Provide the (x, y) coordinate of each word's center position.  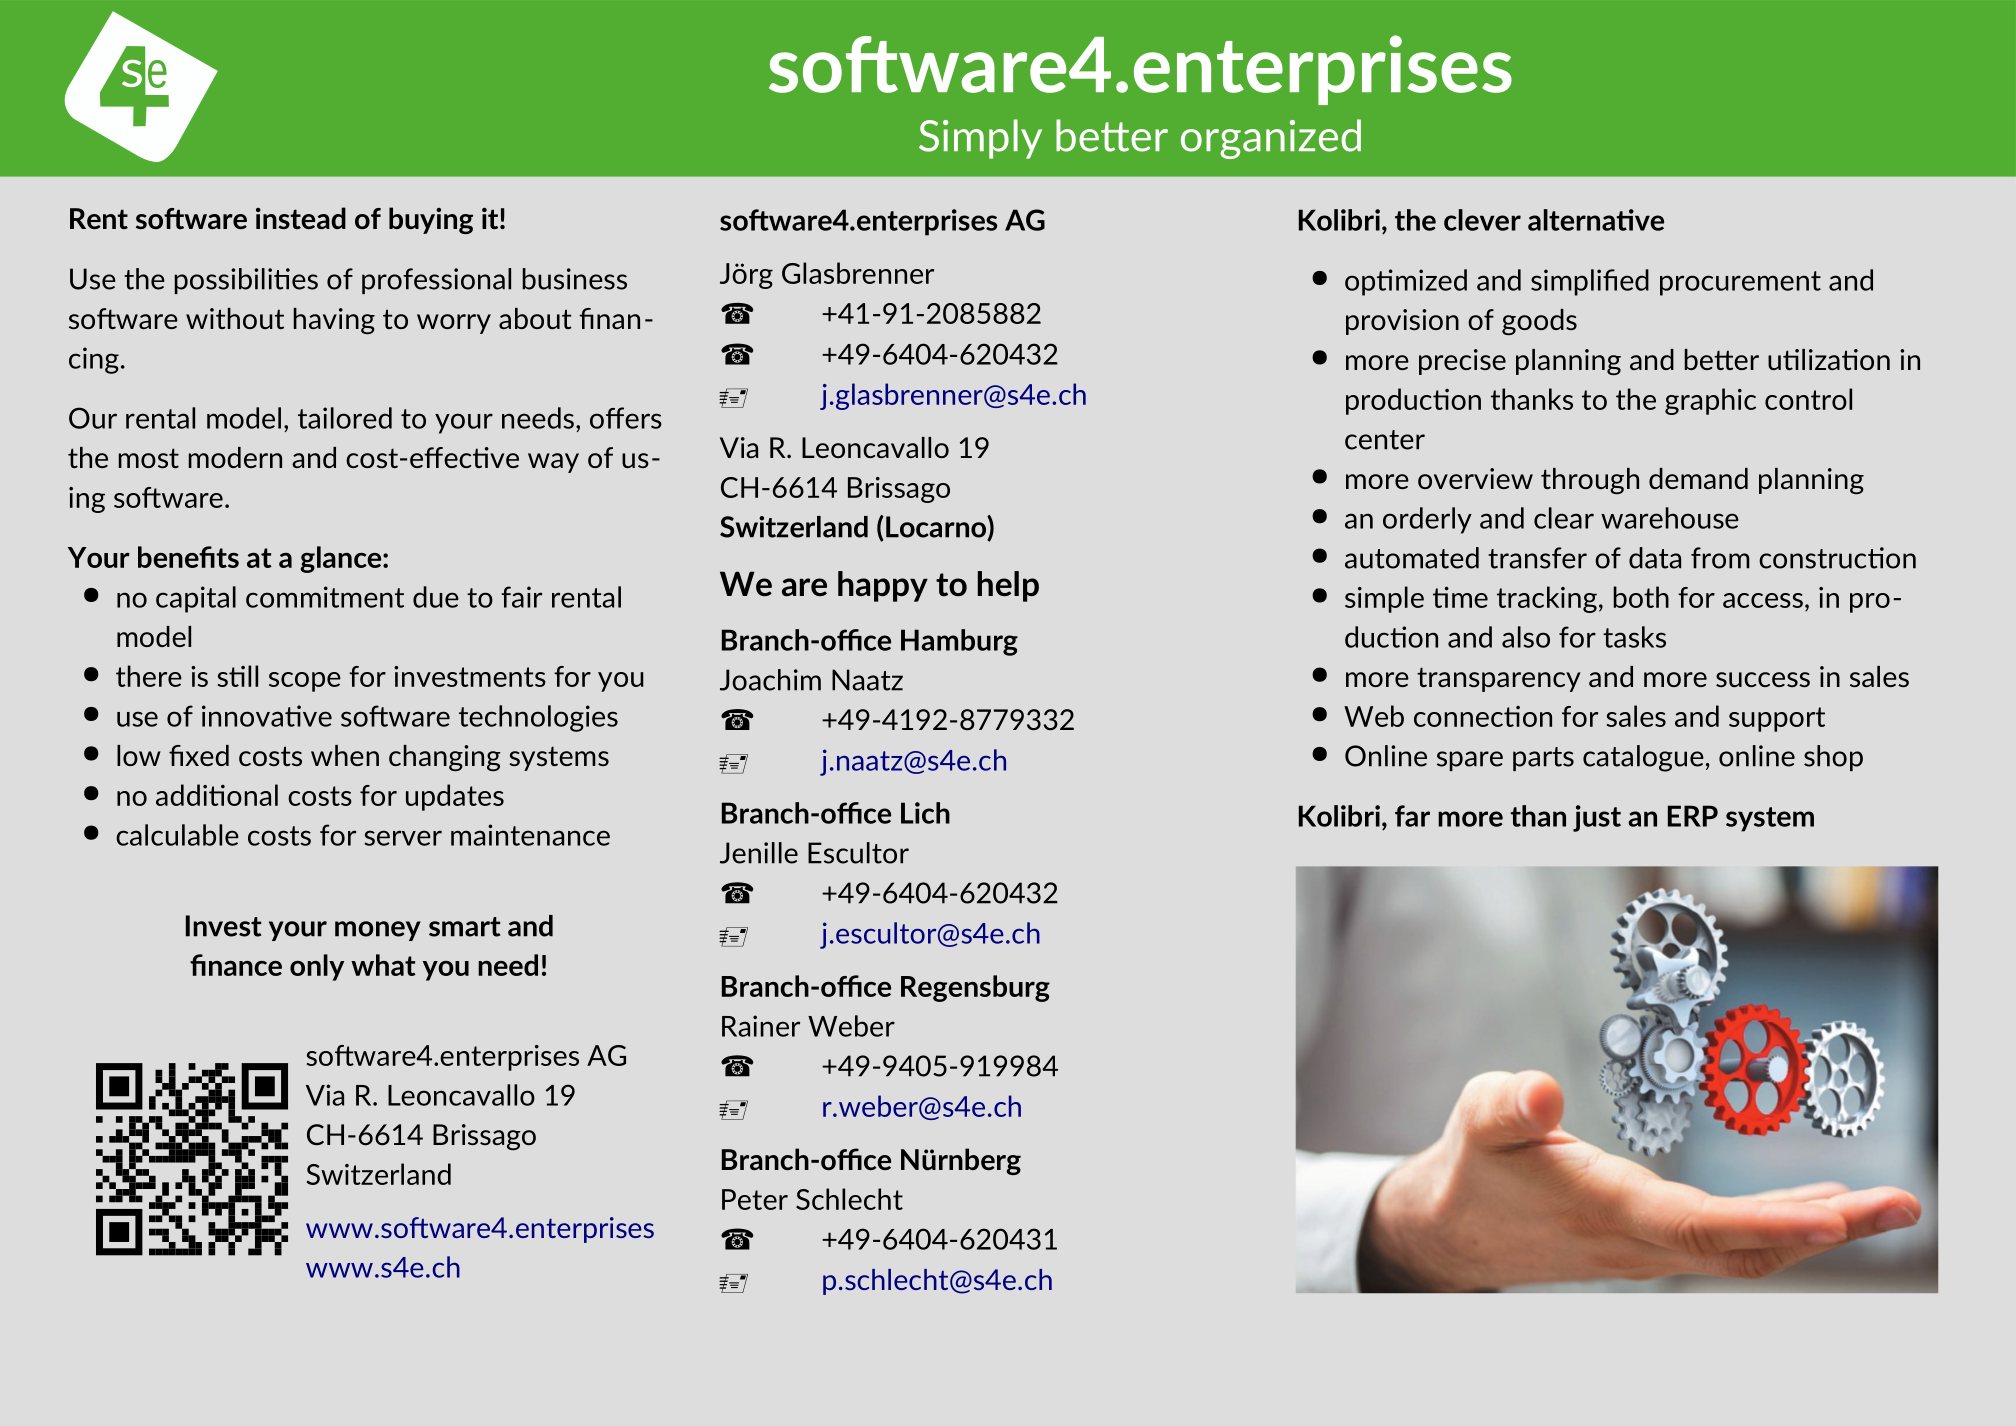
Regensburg (975, 988)
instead (301, 218)
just (1597, 818)
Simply (980, 139)
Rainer (761, 1026)
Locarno (937, 528)
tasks (1634, 637)
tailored (345, 418)
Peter (755, 1199)
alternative (1596, 220)
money (378, 931)
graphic (1710, 401)
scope (305, 682)
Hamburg (959, 642)
